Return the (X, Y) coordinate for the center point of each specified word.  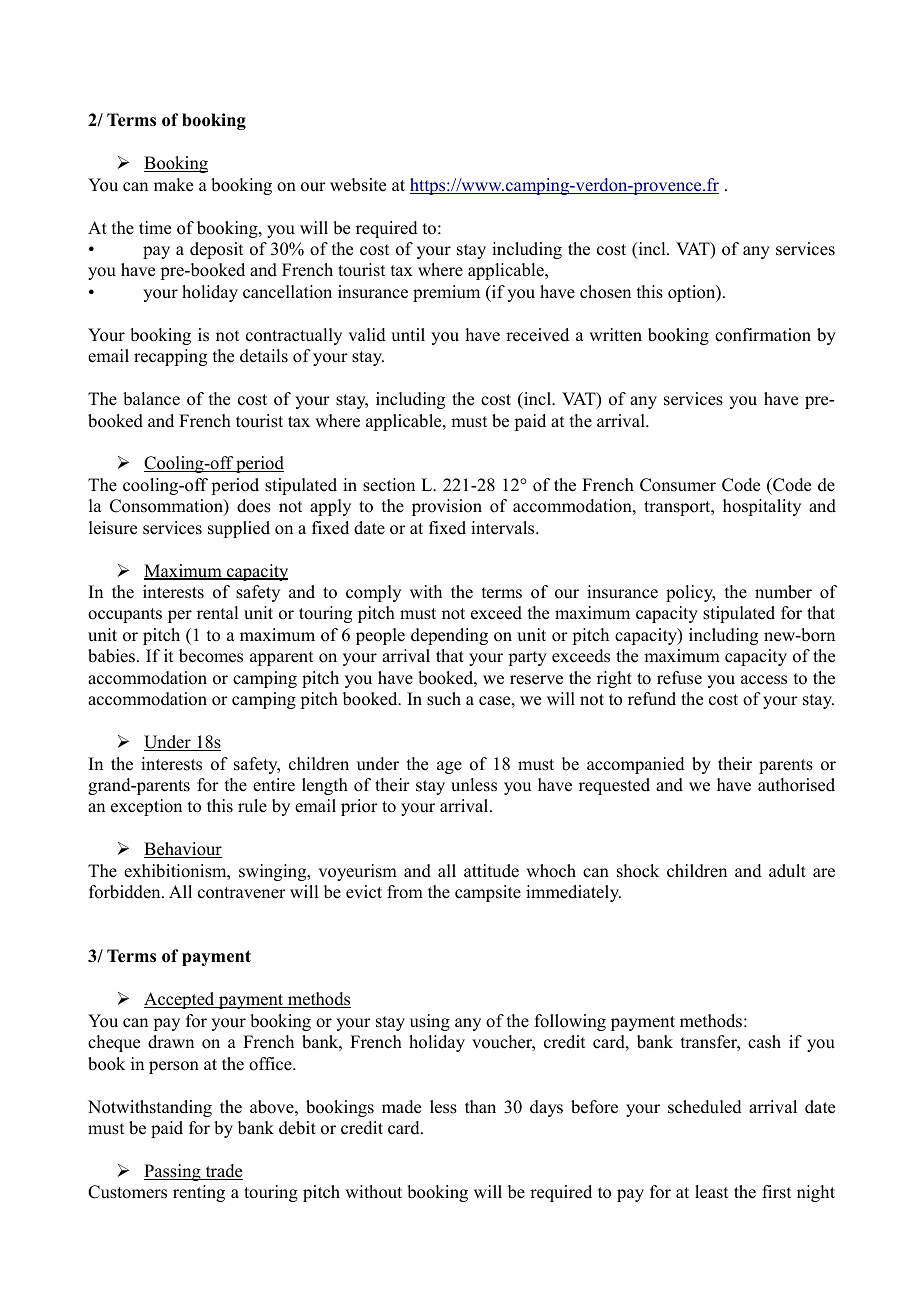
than (480, 1106)
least (711, 1192)
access (764, 680)
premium (446, 293)
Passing (173, 1172)
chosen (605, 292)
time (155, 228)
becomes (211, 656)
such (444, 699)
